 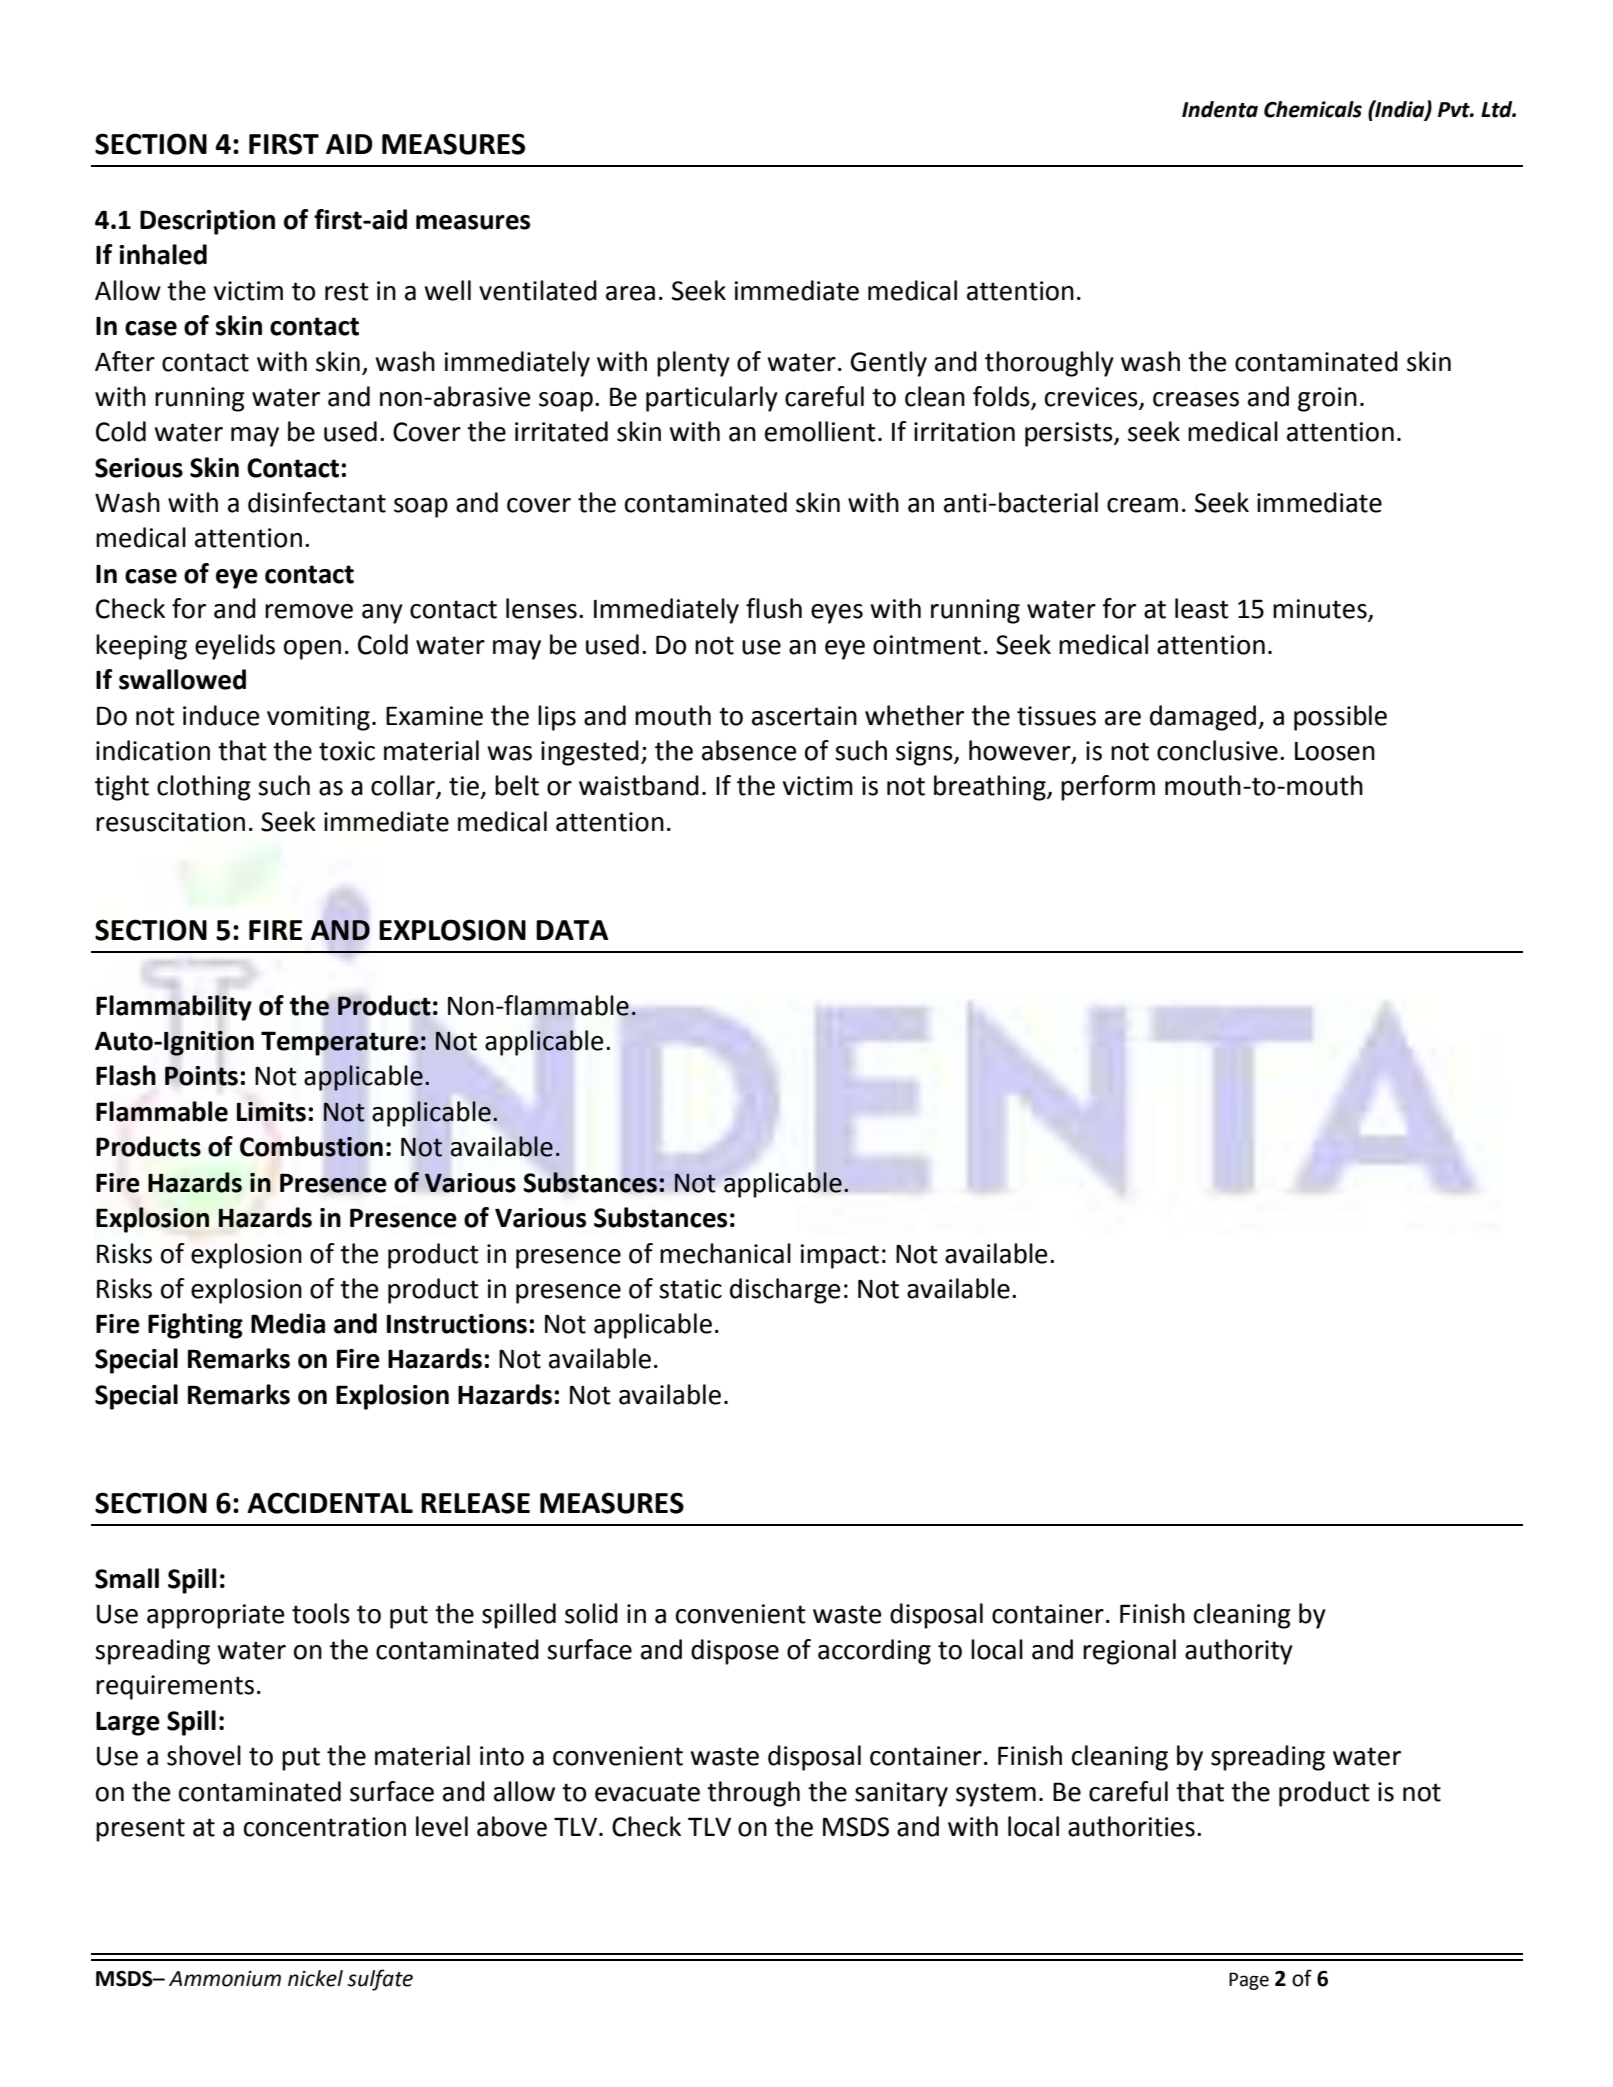 What do you see at coordinates (195, 1326) in the screenshot?
I see `Fighting` at bounding box center [195, 1326].
